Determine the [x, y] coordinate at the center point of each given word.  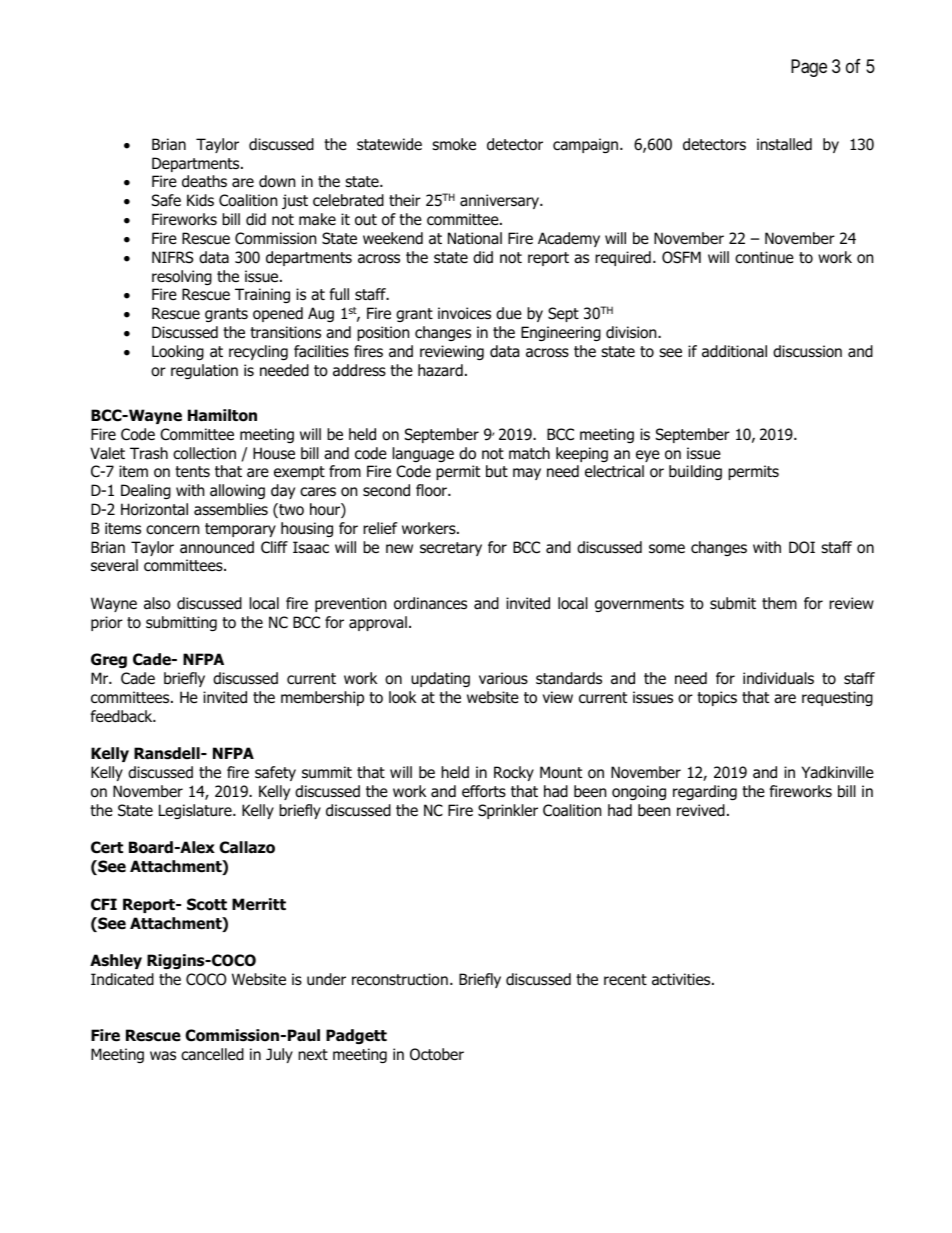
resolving [182, 277]
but [497, 471]
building [695, 472]
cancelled [212, 1054]
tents [192, 472]
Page [809, 68]
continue [764, 257]
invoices [464, 313]
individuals [778, 678]
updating [440, 679]
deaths [204, 181]
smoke [454, 144]
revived [701, 810]
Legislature [196, 811]
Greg [109, 660]
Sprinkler [508, 811]
